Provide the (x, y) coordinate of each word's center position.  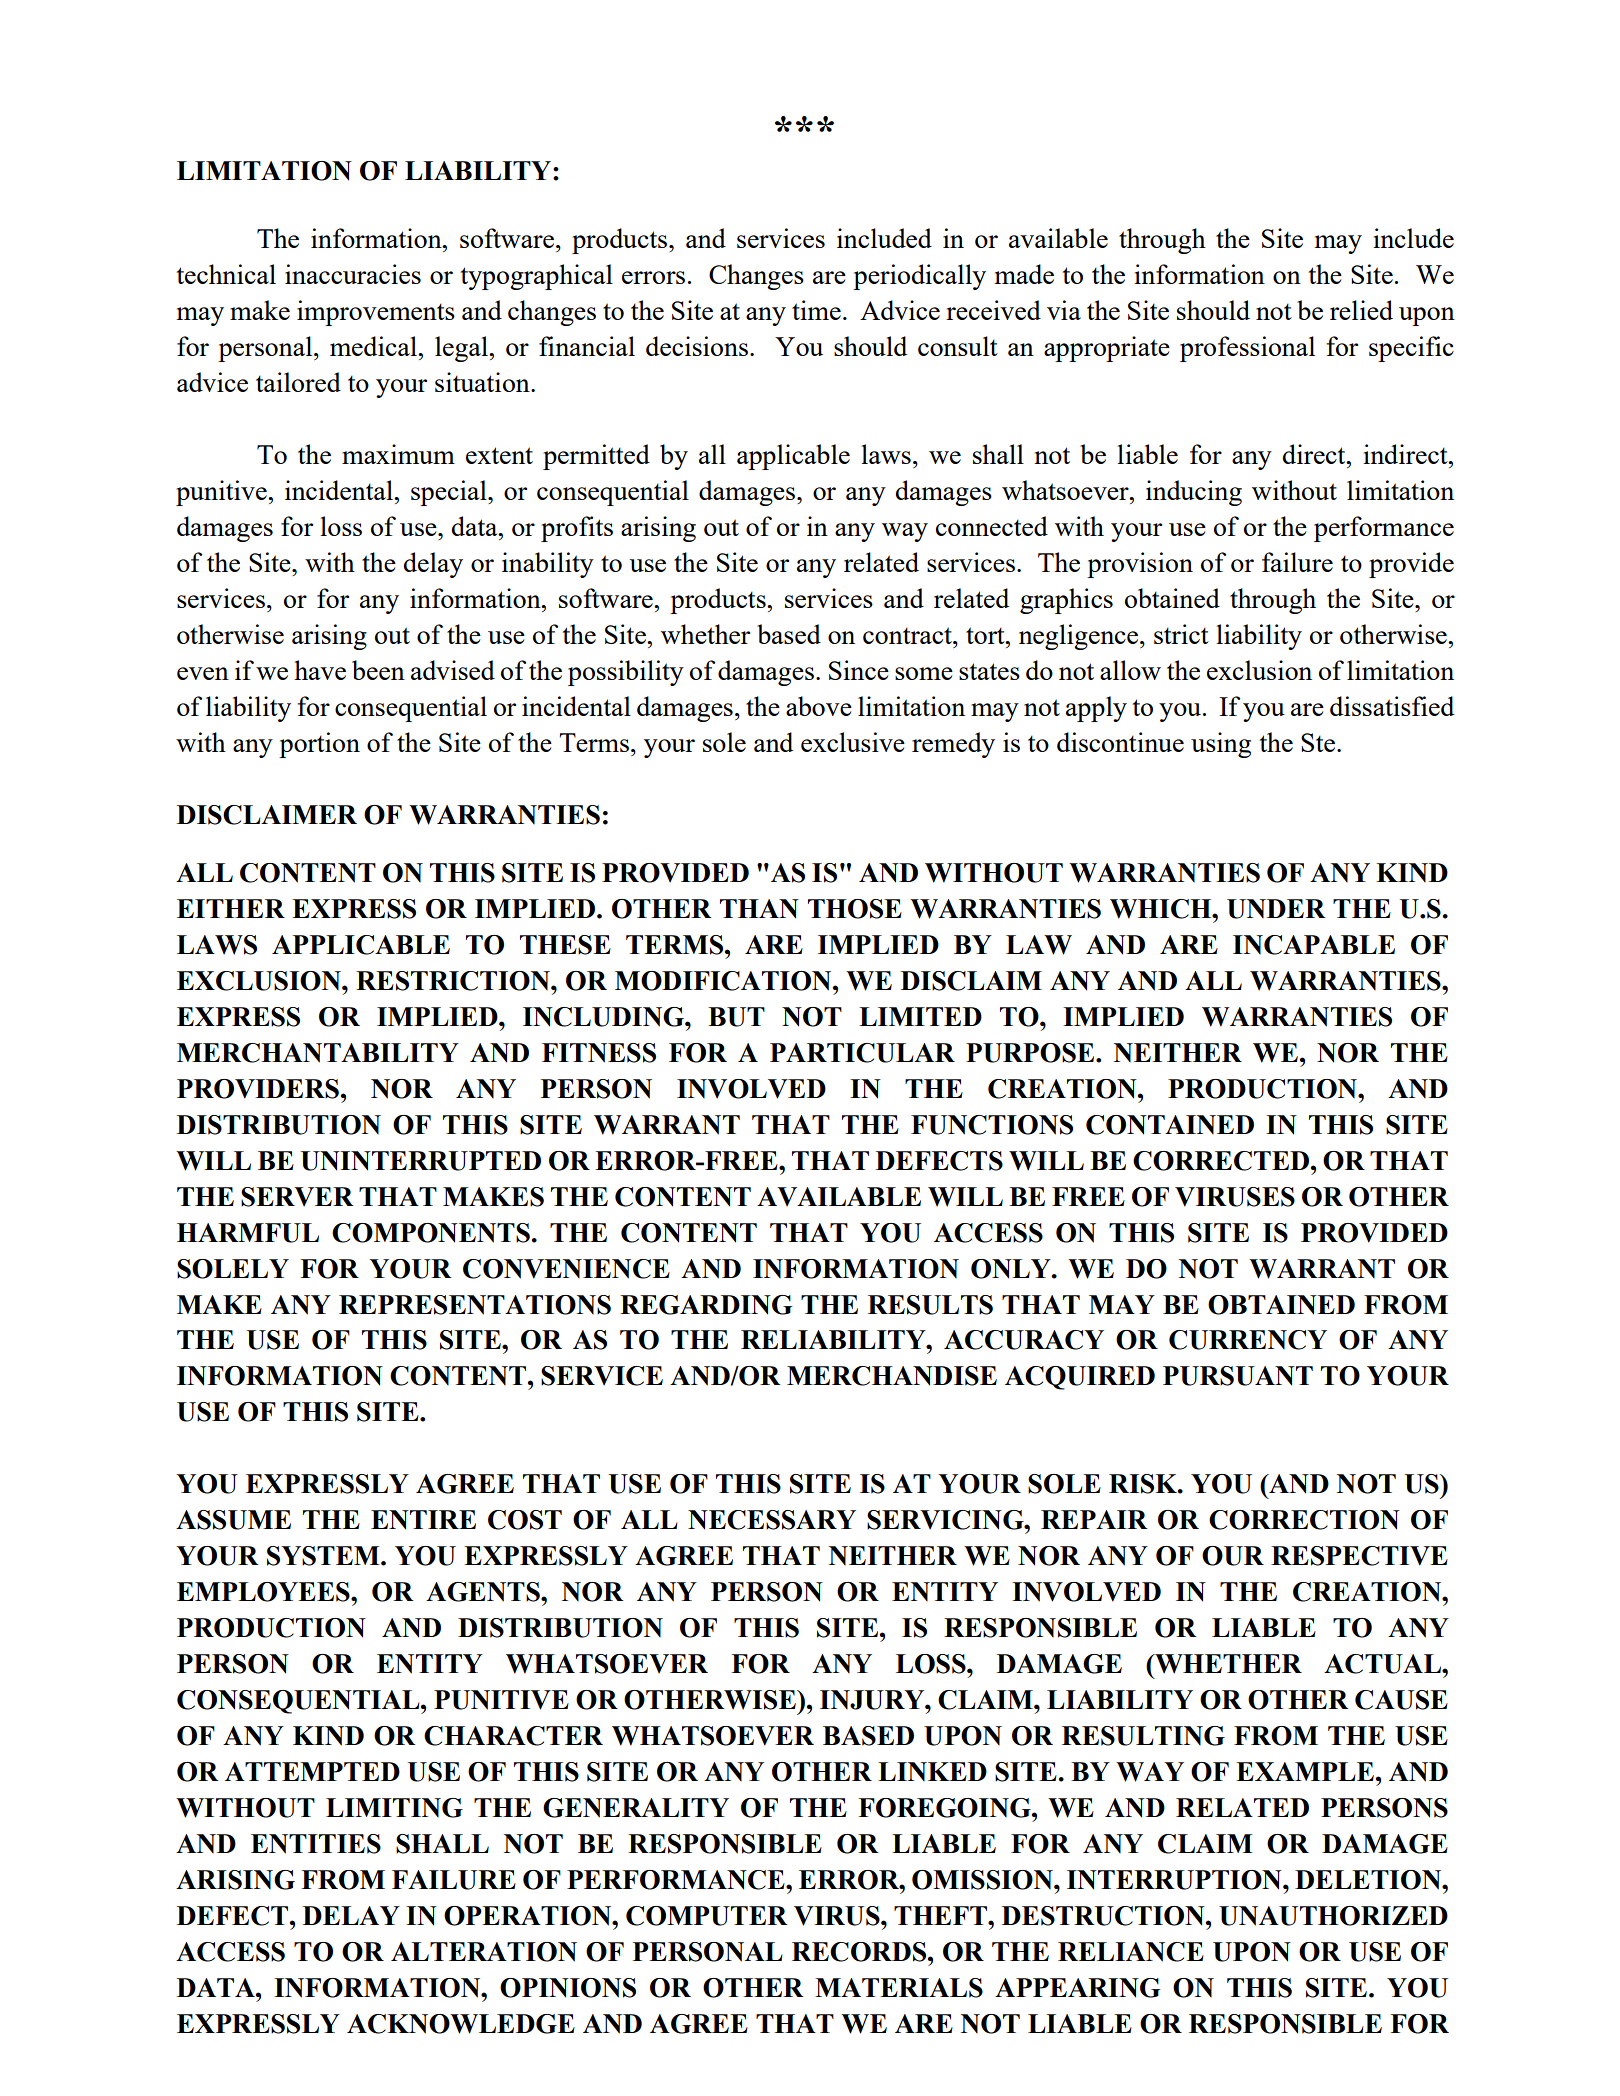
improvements (376, 313)
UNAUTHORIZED (1333, 1916)
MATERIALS (899, 1988)
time (816, 310)
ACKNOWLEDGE (461, 2024)
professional (1247, 349)
